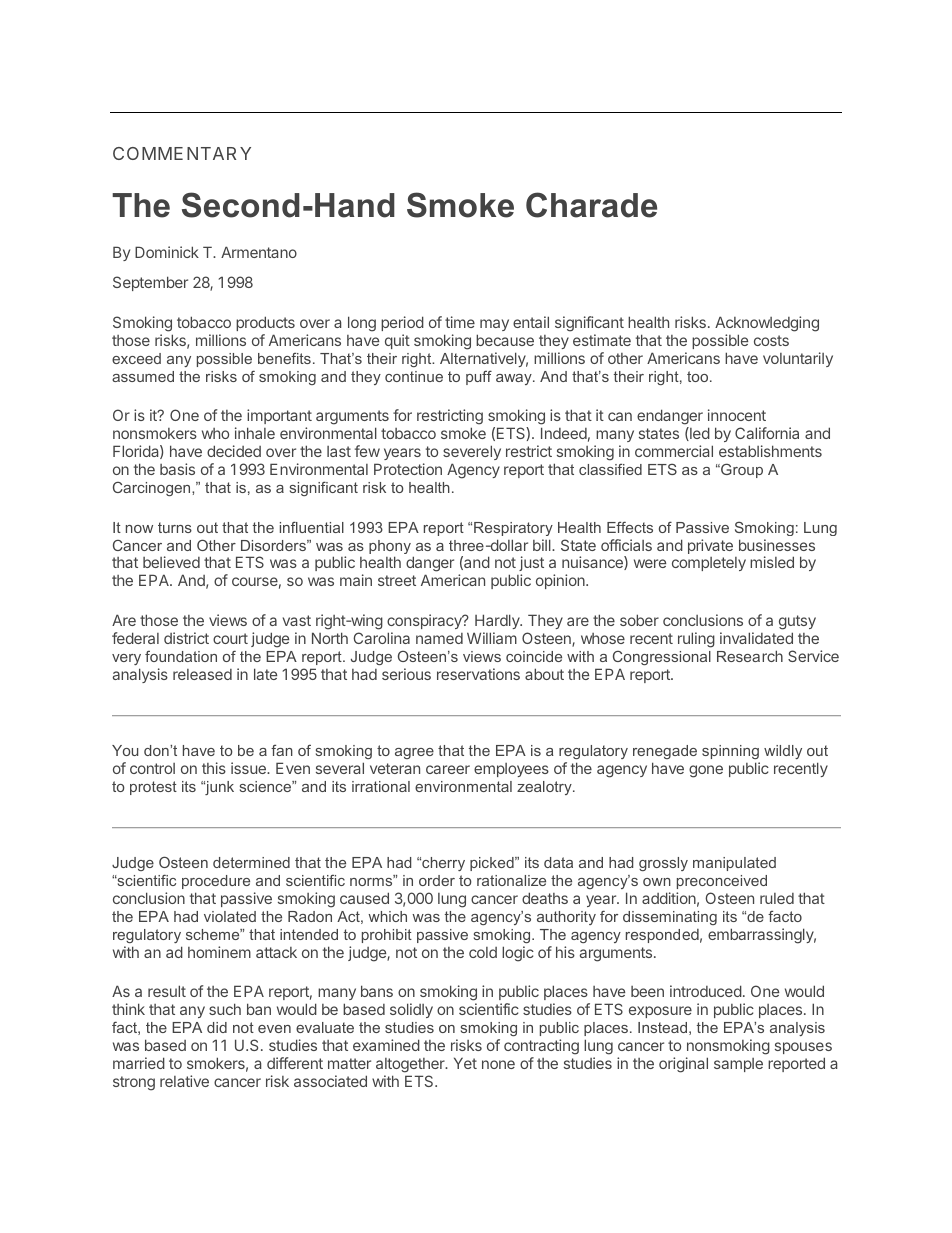 Image resolution: width=952 pixels, height=1233 pixels. Describe the element at coordinates (186, 638) in the screenshot. I see `district` at that location.
